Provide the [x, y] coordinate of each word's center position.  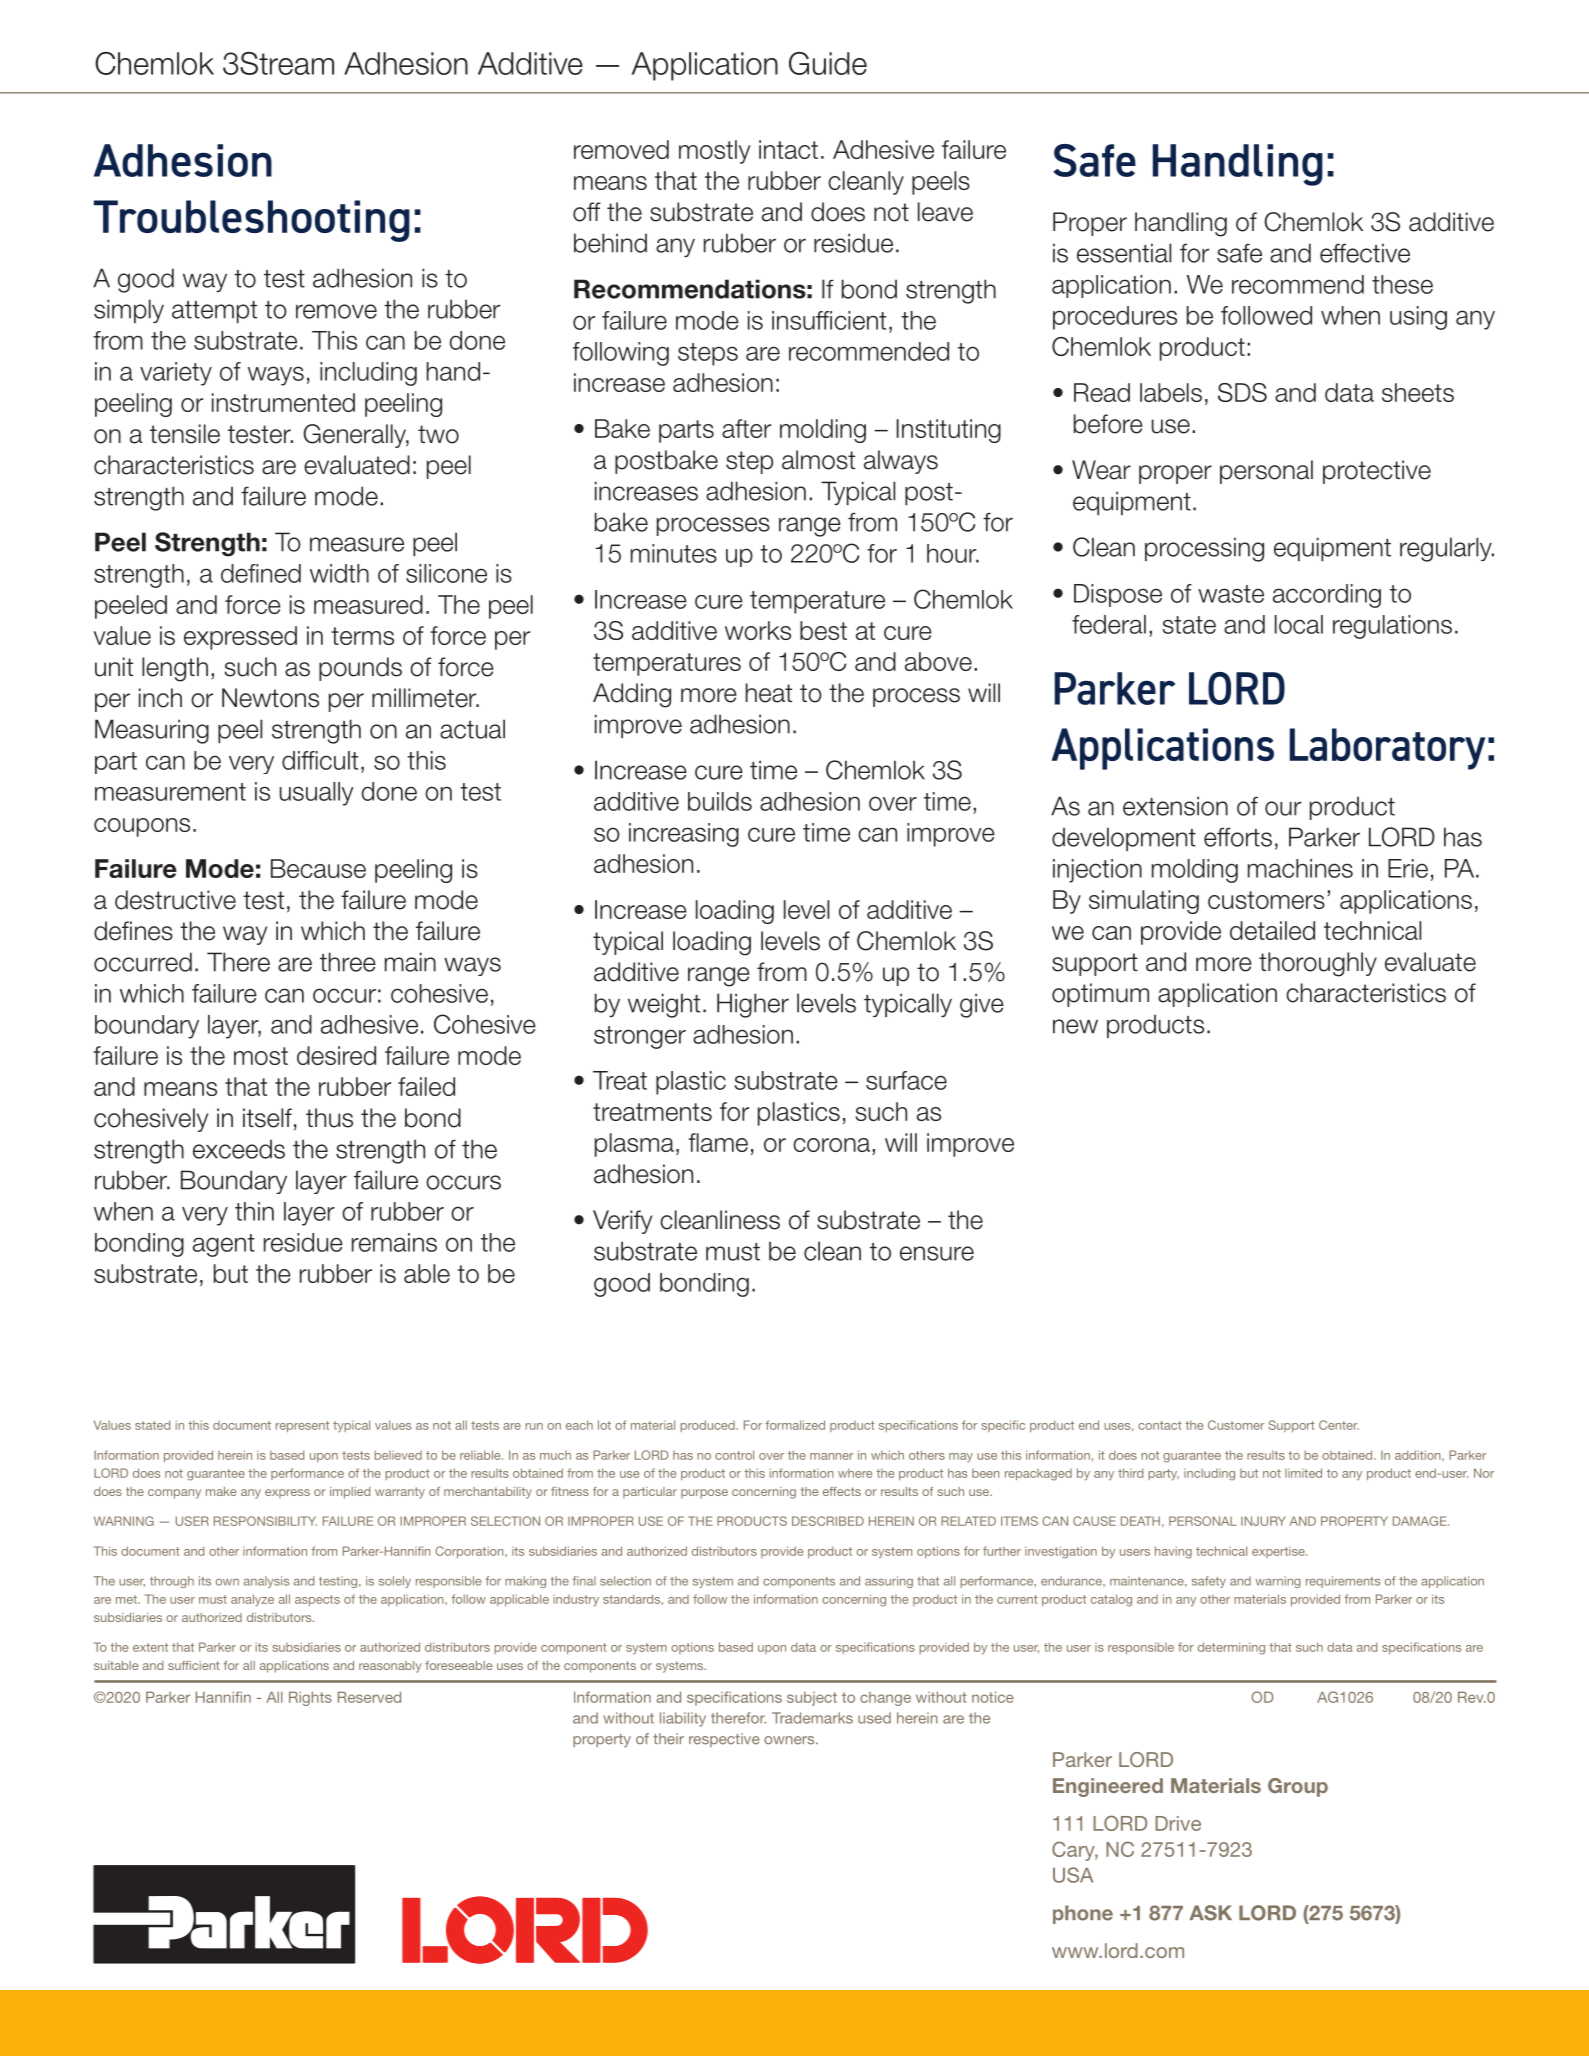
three [348, 962]
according [1327, 596]
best [823, 630]
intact [788, 149]
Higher [753, 1005]
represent [302, 1426]
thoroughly [1318, 964]
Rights [310, 1698]
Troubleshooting [252, 221]
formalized [795, 1425]
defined [261, 573]
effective [1365, 253]
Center [1339, 1425]
